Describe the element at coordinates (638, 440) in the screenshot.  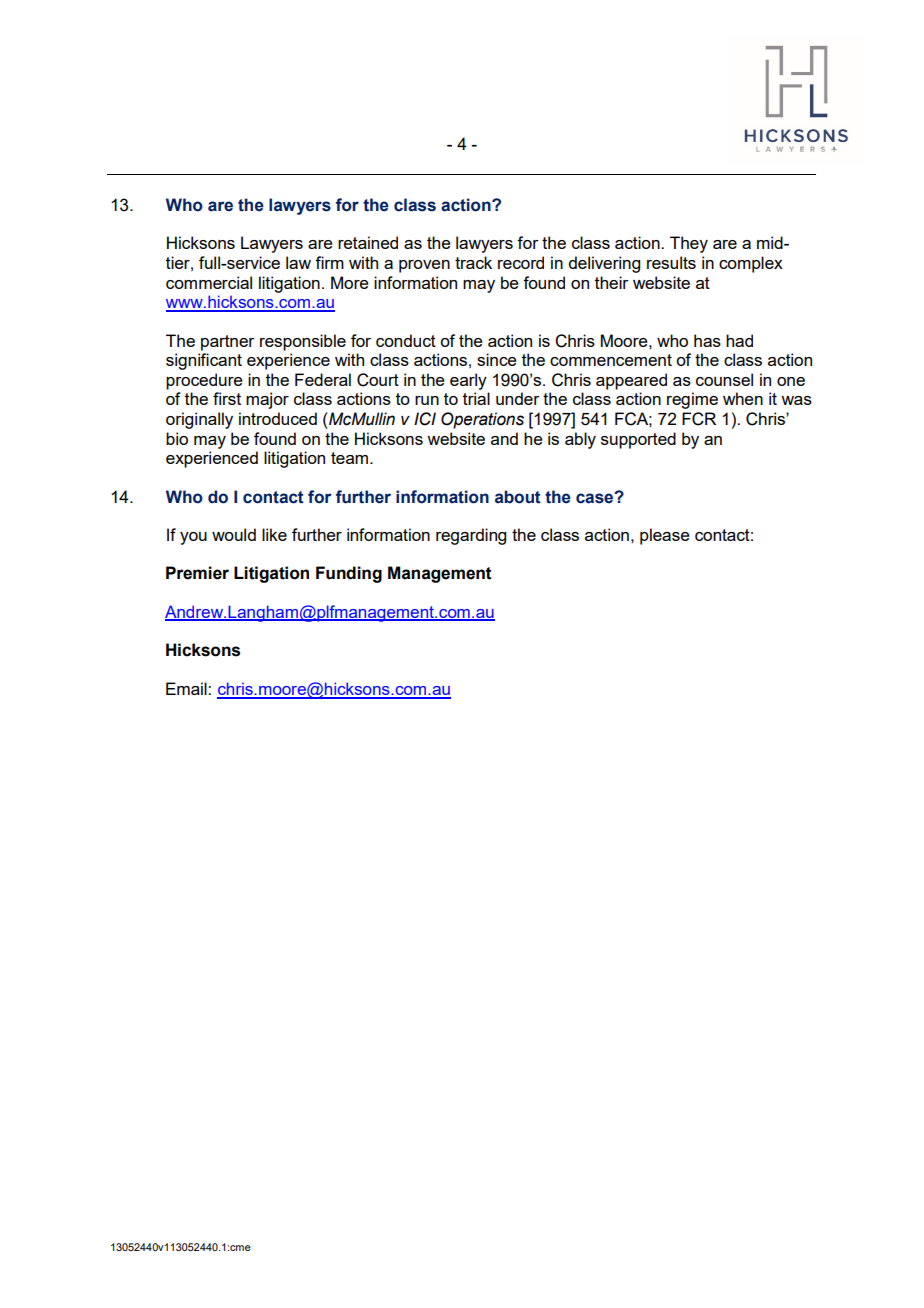
I see `supported` at that location.
